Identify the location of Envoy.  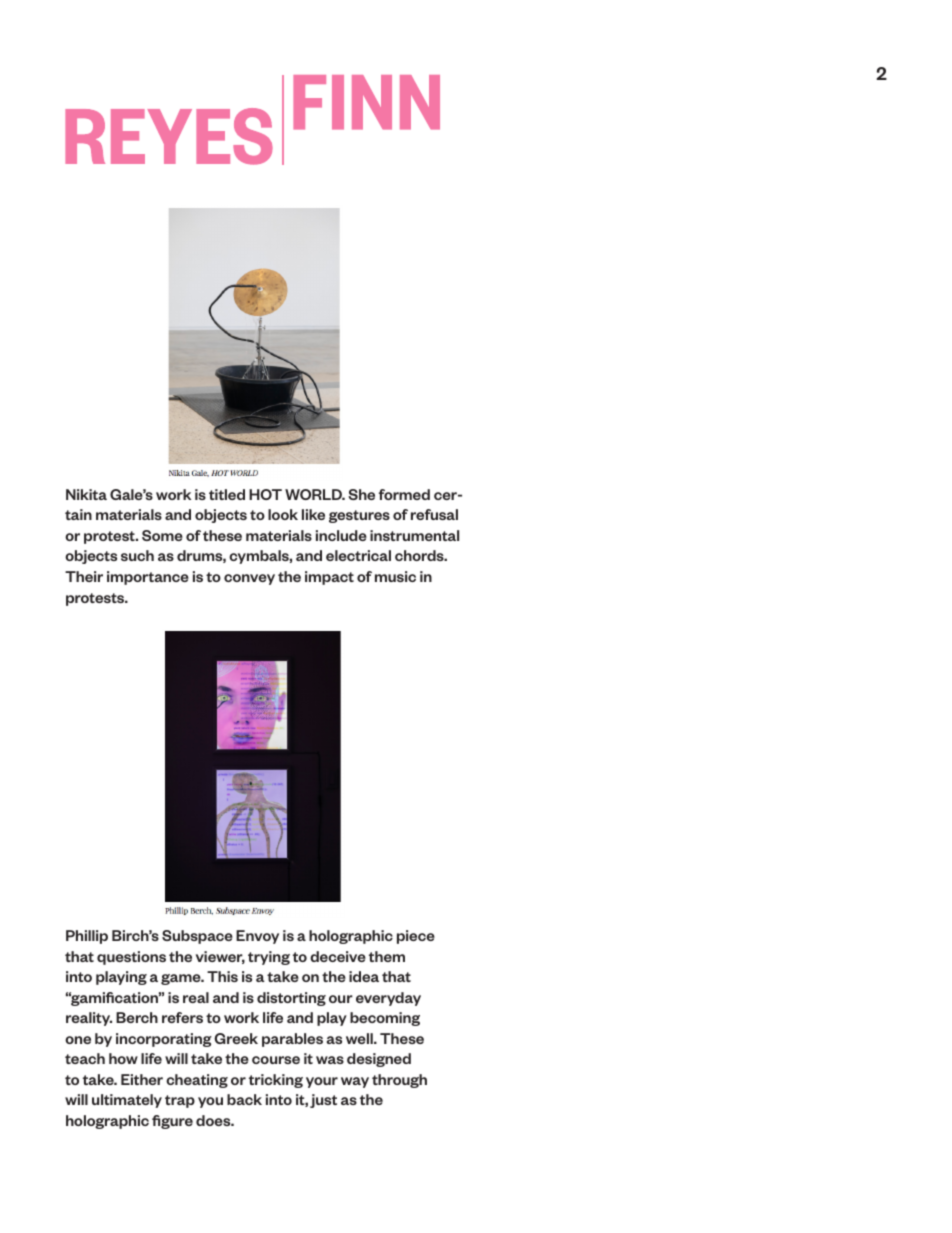
(257, 937).
